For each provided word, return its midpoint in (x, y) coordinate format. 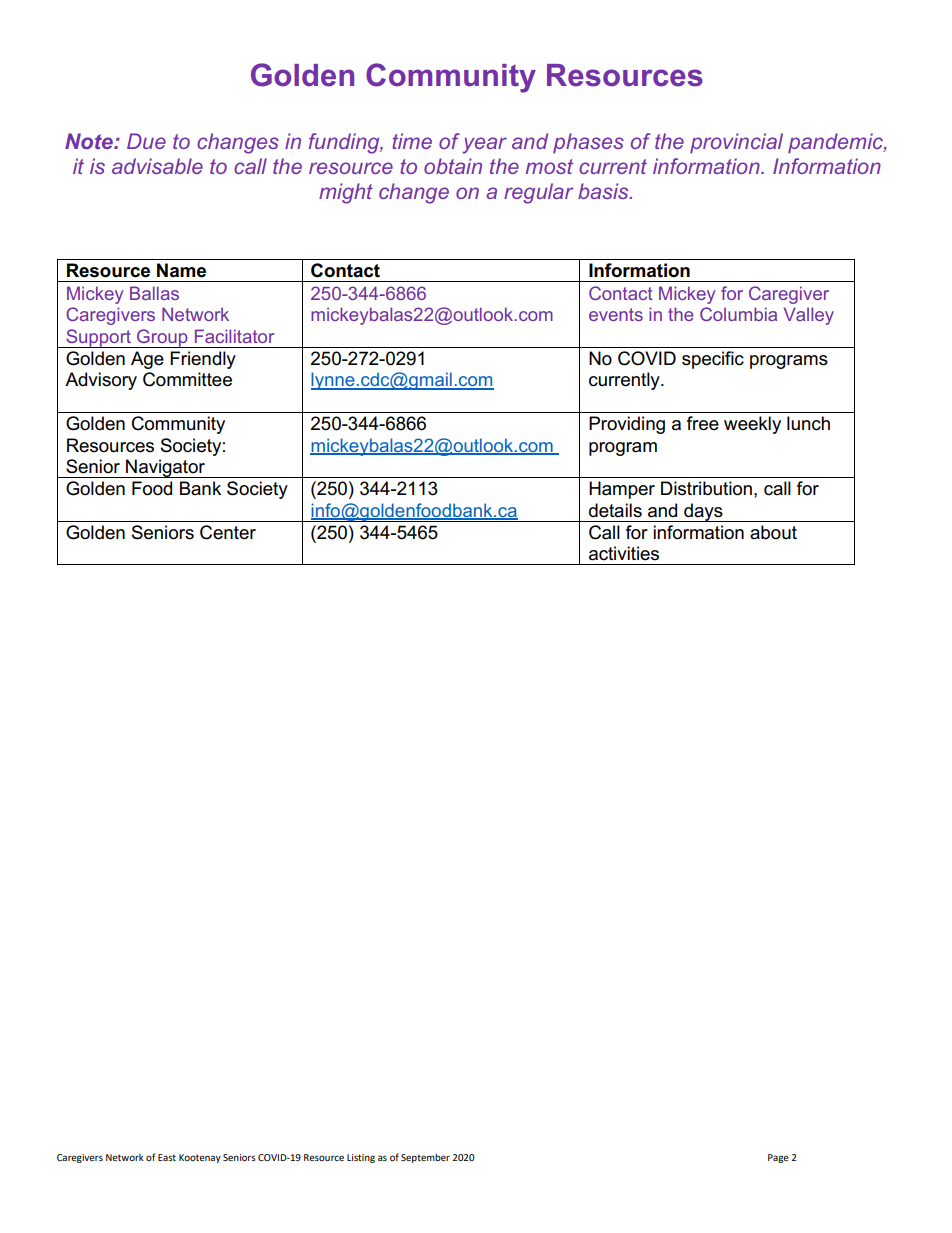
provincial (736, 143)
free (703, 423)
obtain (453, 166)
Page (778, 1158)
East (167, 1157)
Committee (187, 379)
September (425, 1158)
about (773, 532)
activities (624, 553)
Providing (627, 425)
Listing (361, 1158)
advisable (157, 166)
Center (228, 532)
